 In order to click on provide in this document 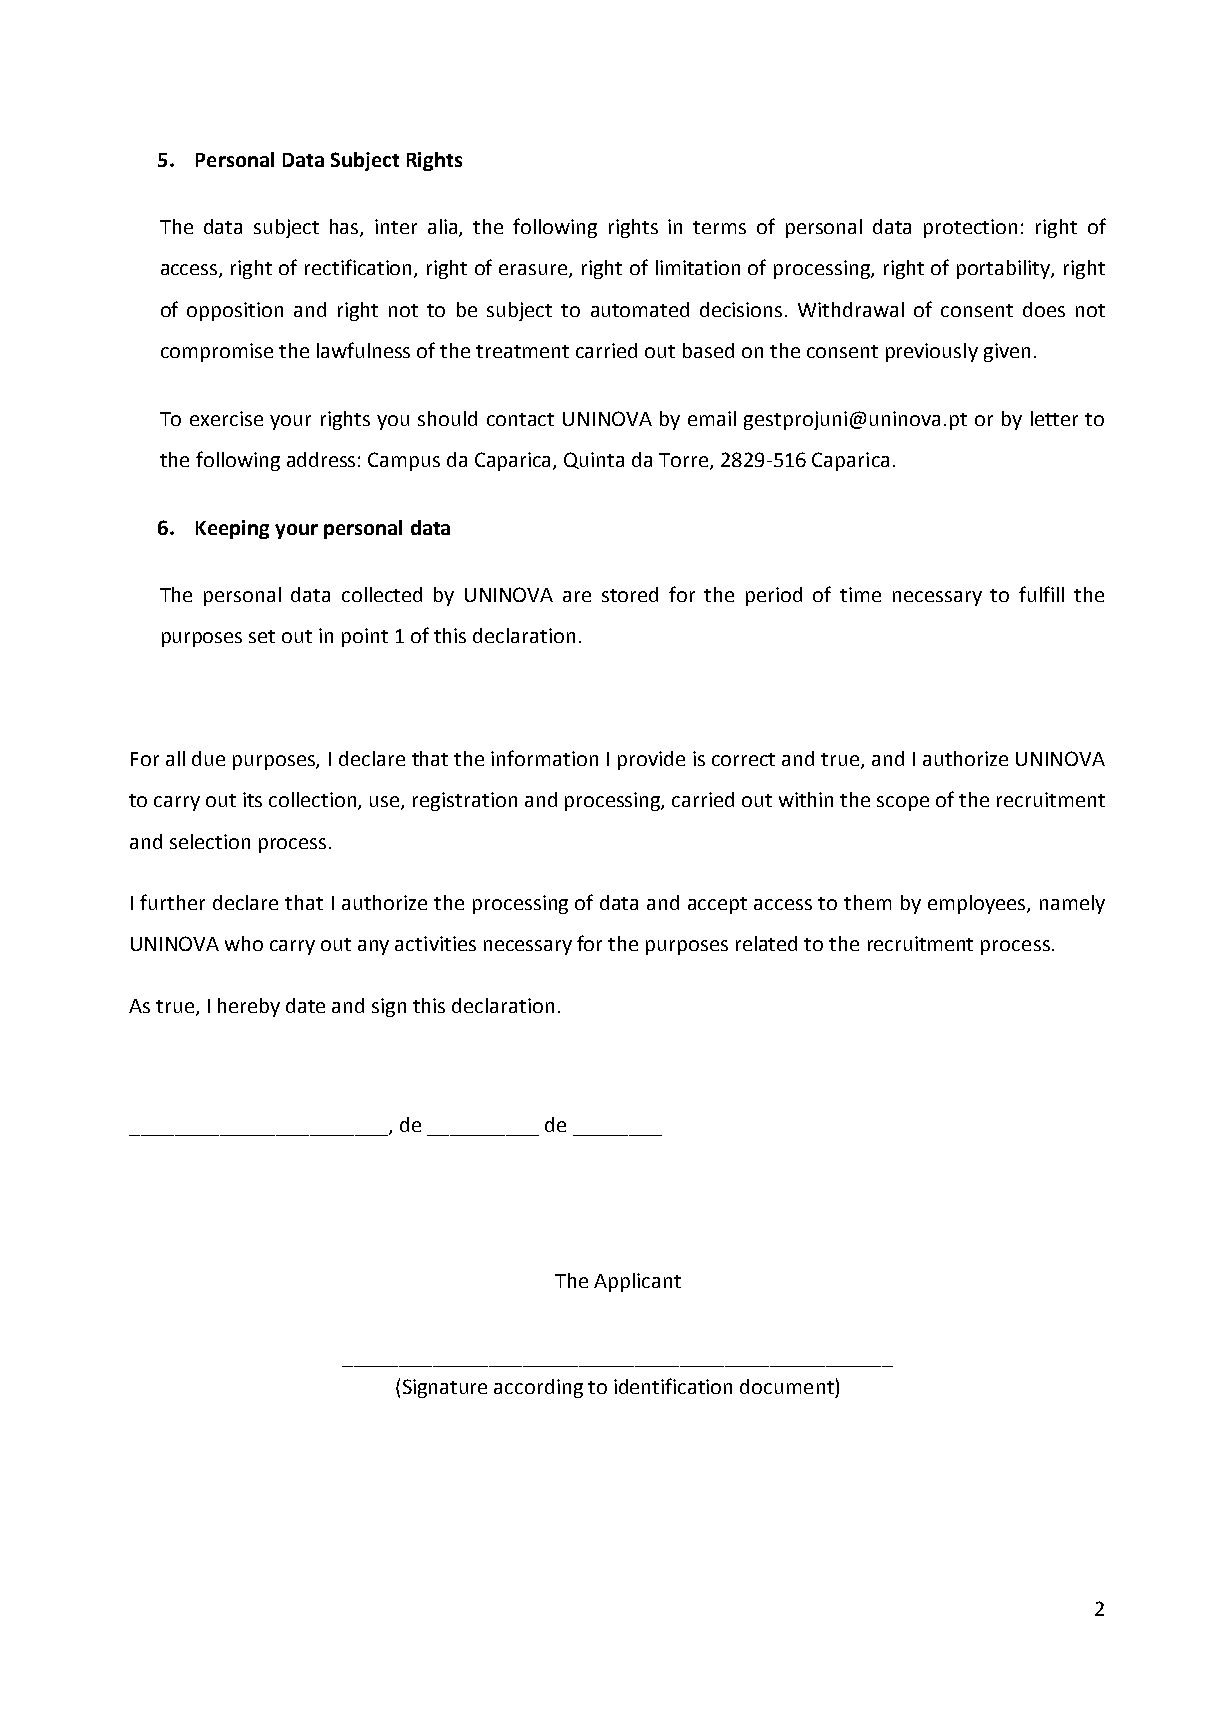, I will do `click(651, 760)`.
